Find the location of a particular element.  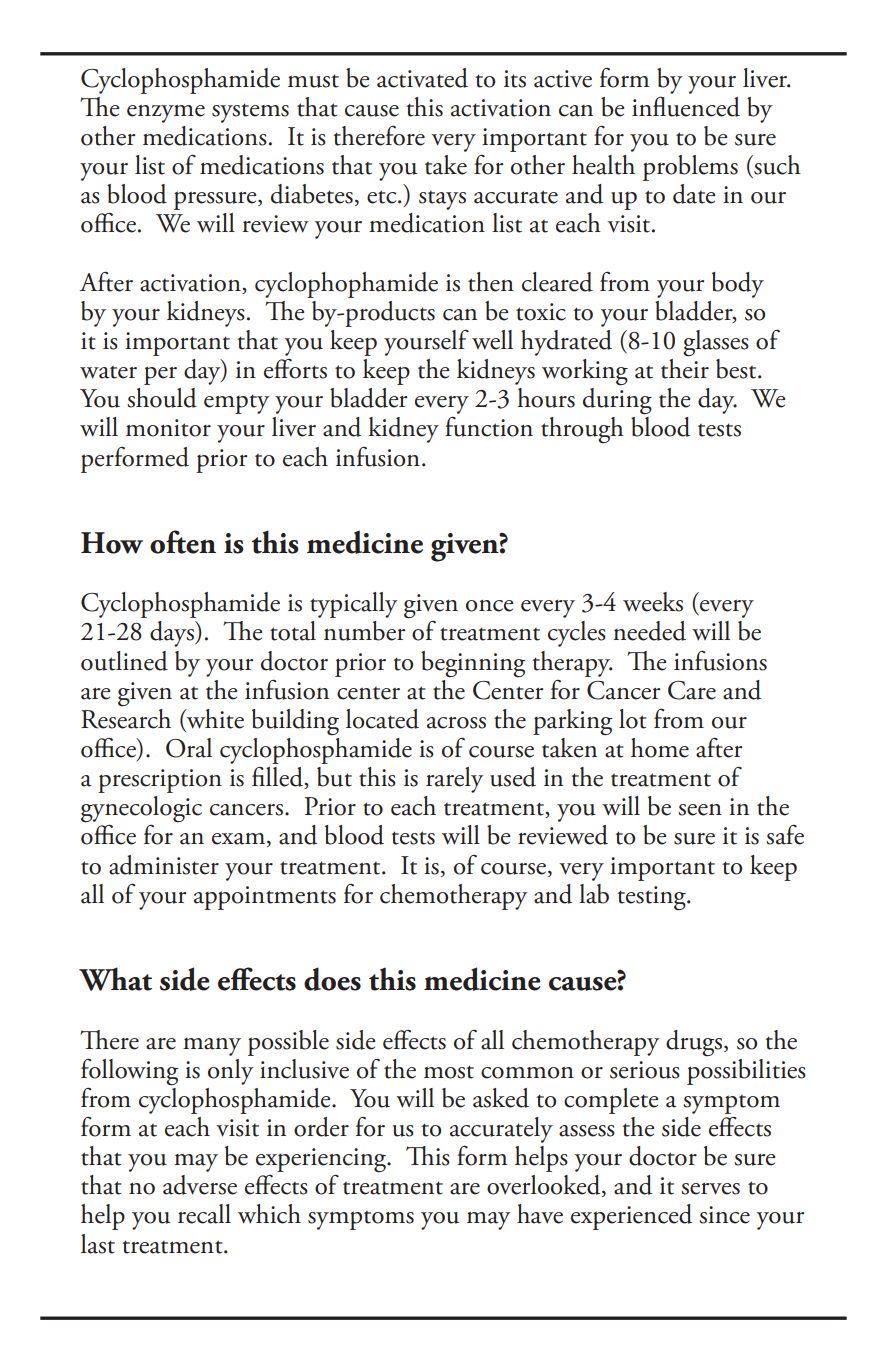

activated is located at coordinates (422, 78).
